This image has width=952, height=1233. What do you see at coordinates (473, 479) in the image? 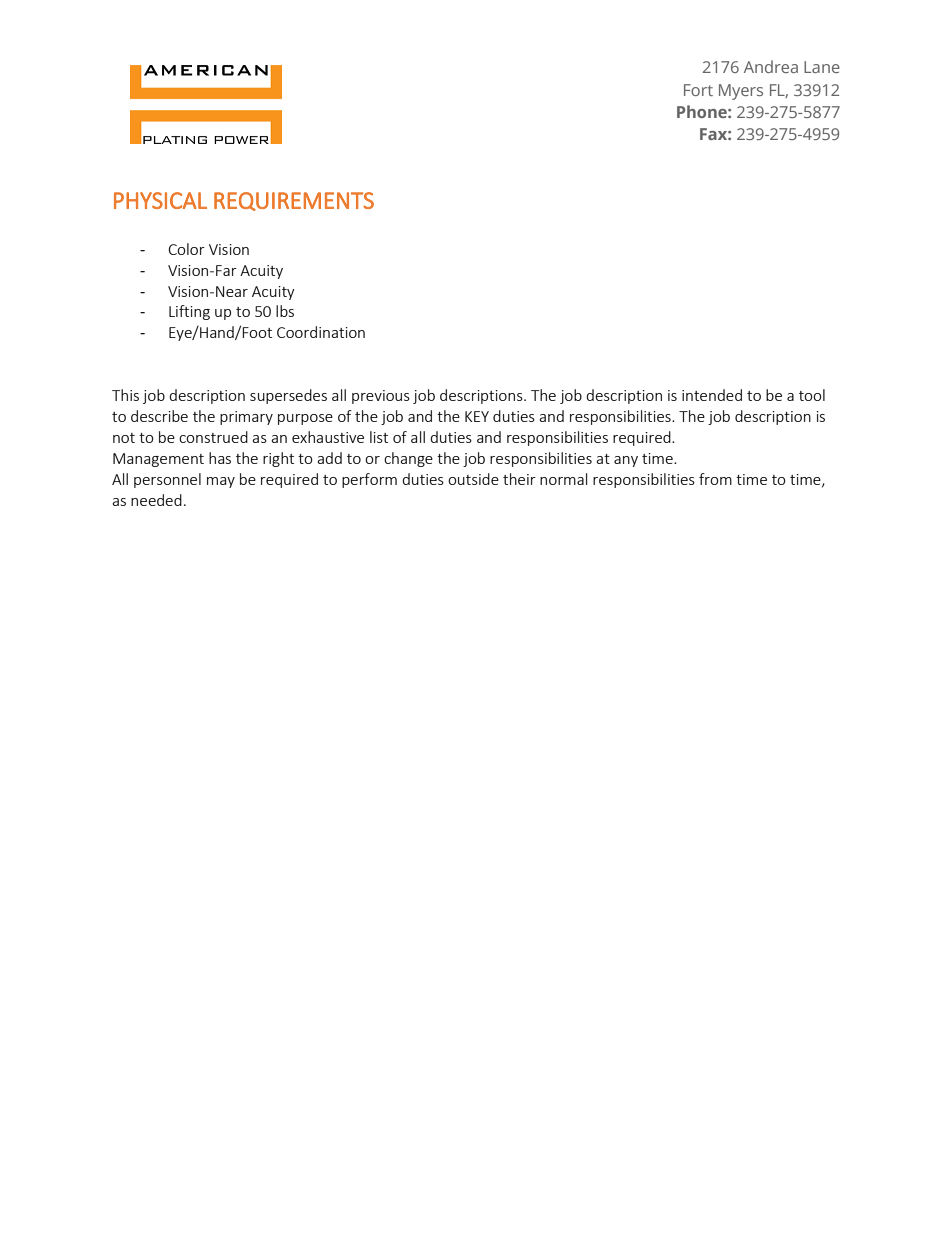
I see `outside` at bounding box center [473, 479].
